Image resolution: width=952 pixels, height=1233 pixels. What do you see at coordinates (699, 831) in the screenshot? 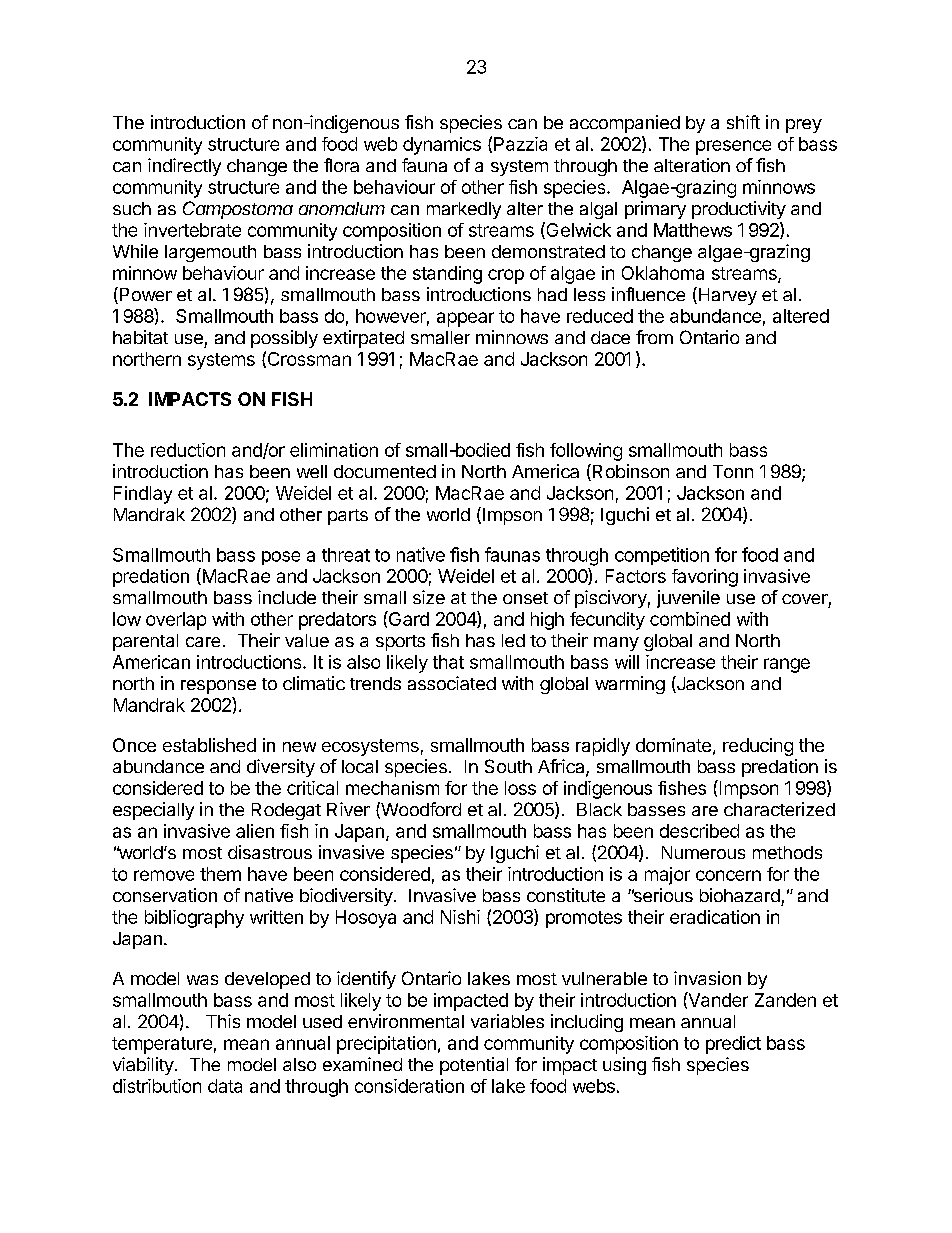
I see `described` at bounding box center [699, 831].
